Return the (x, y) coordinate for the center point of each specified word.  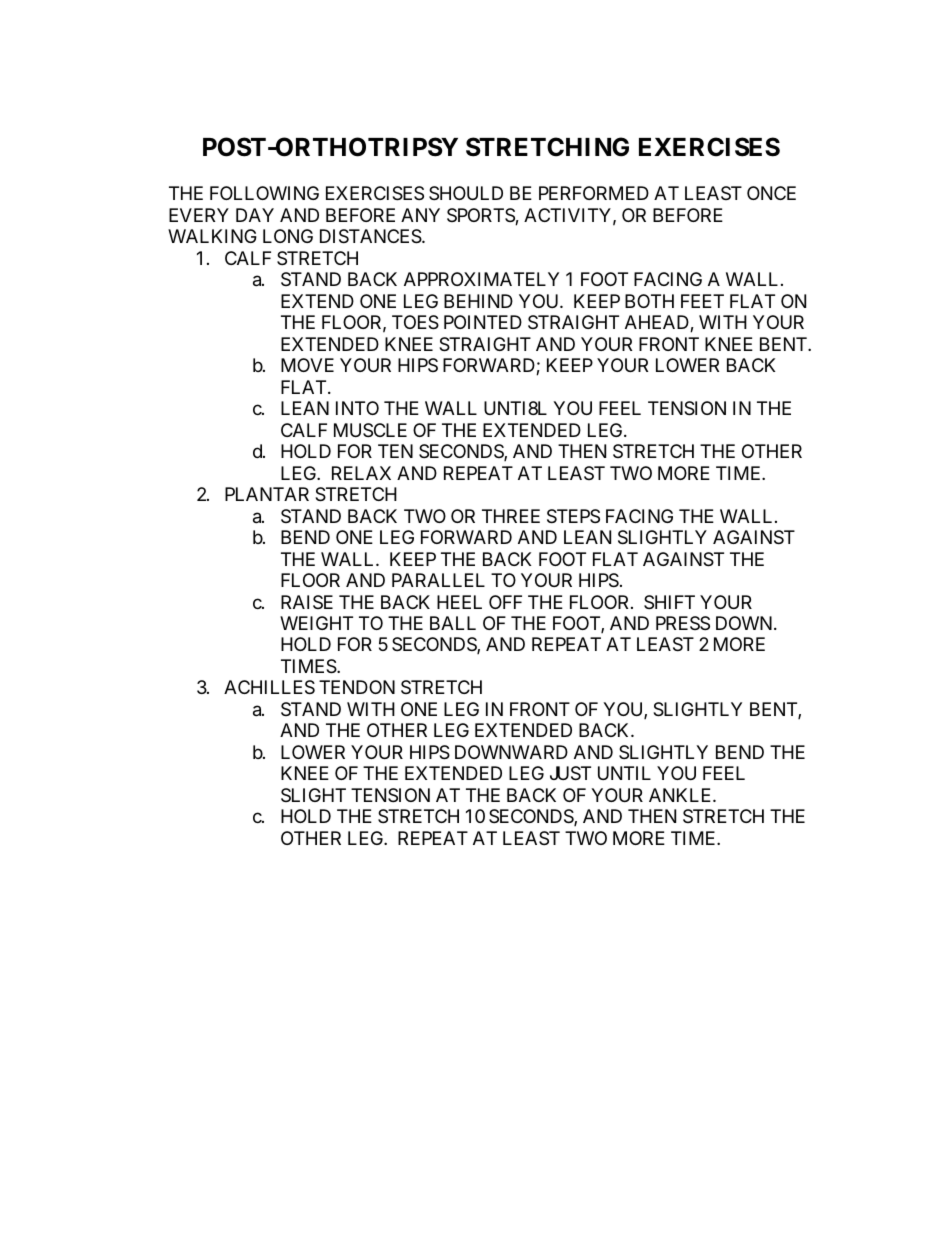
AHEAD (658, 323)
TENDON (357, 687)
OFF (505, 602)
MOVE (307, 365)
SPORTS (481, 216)
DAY (255, 215)
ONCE (771, 193)
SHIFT (669, 602)
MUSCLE (370, 430)
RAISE (307, 602)
